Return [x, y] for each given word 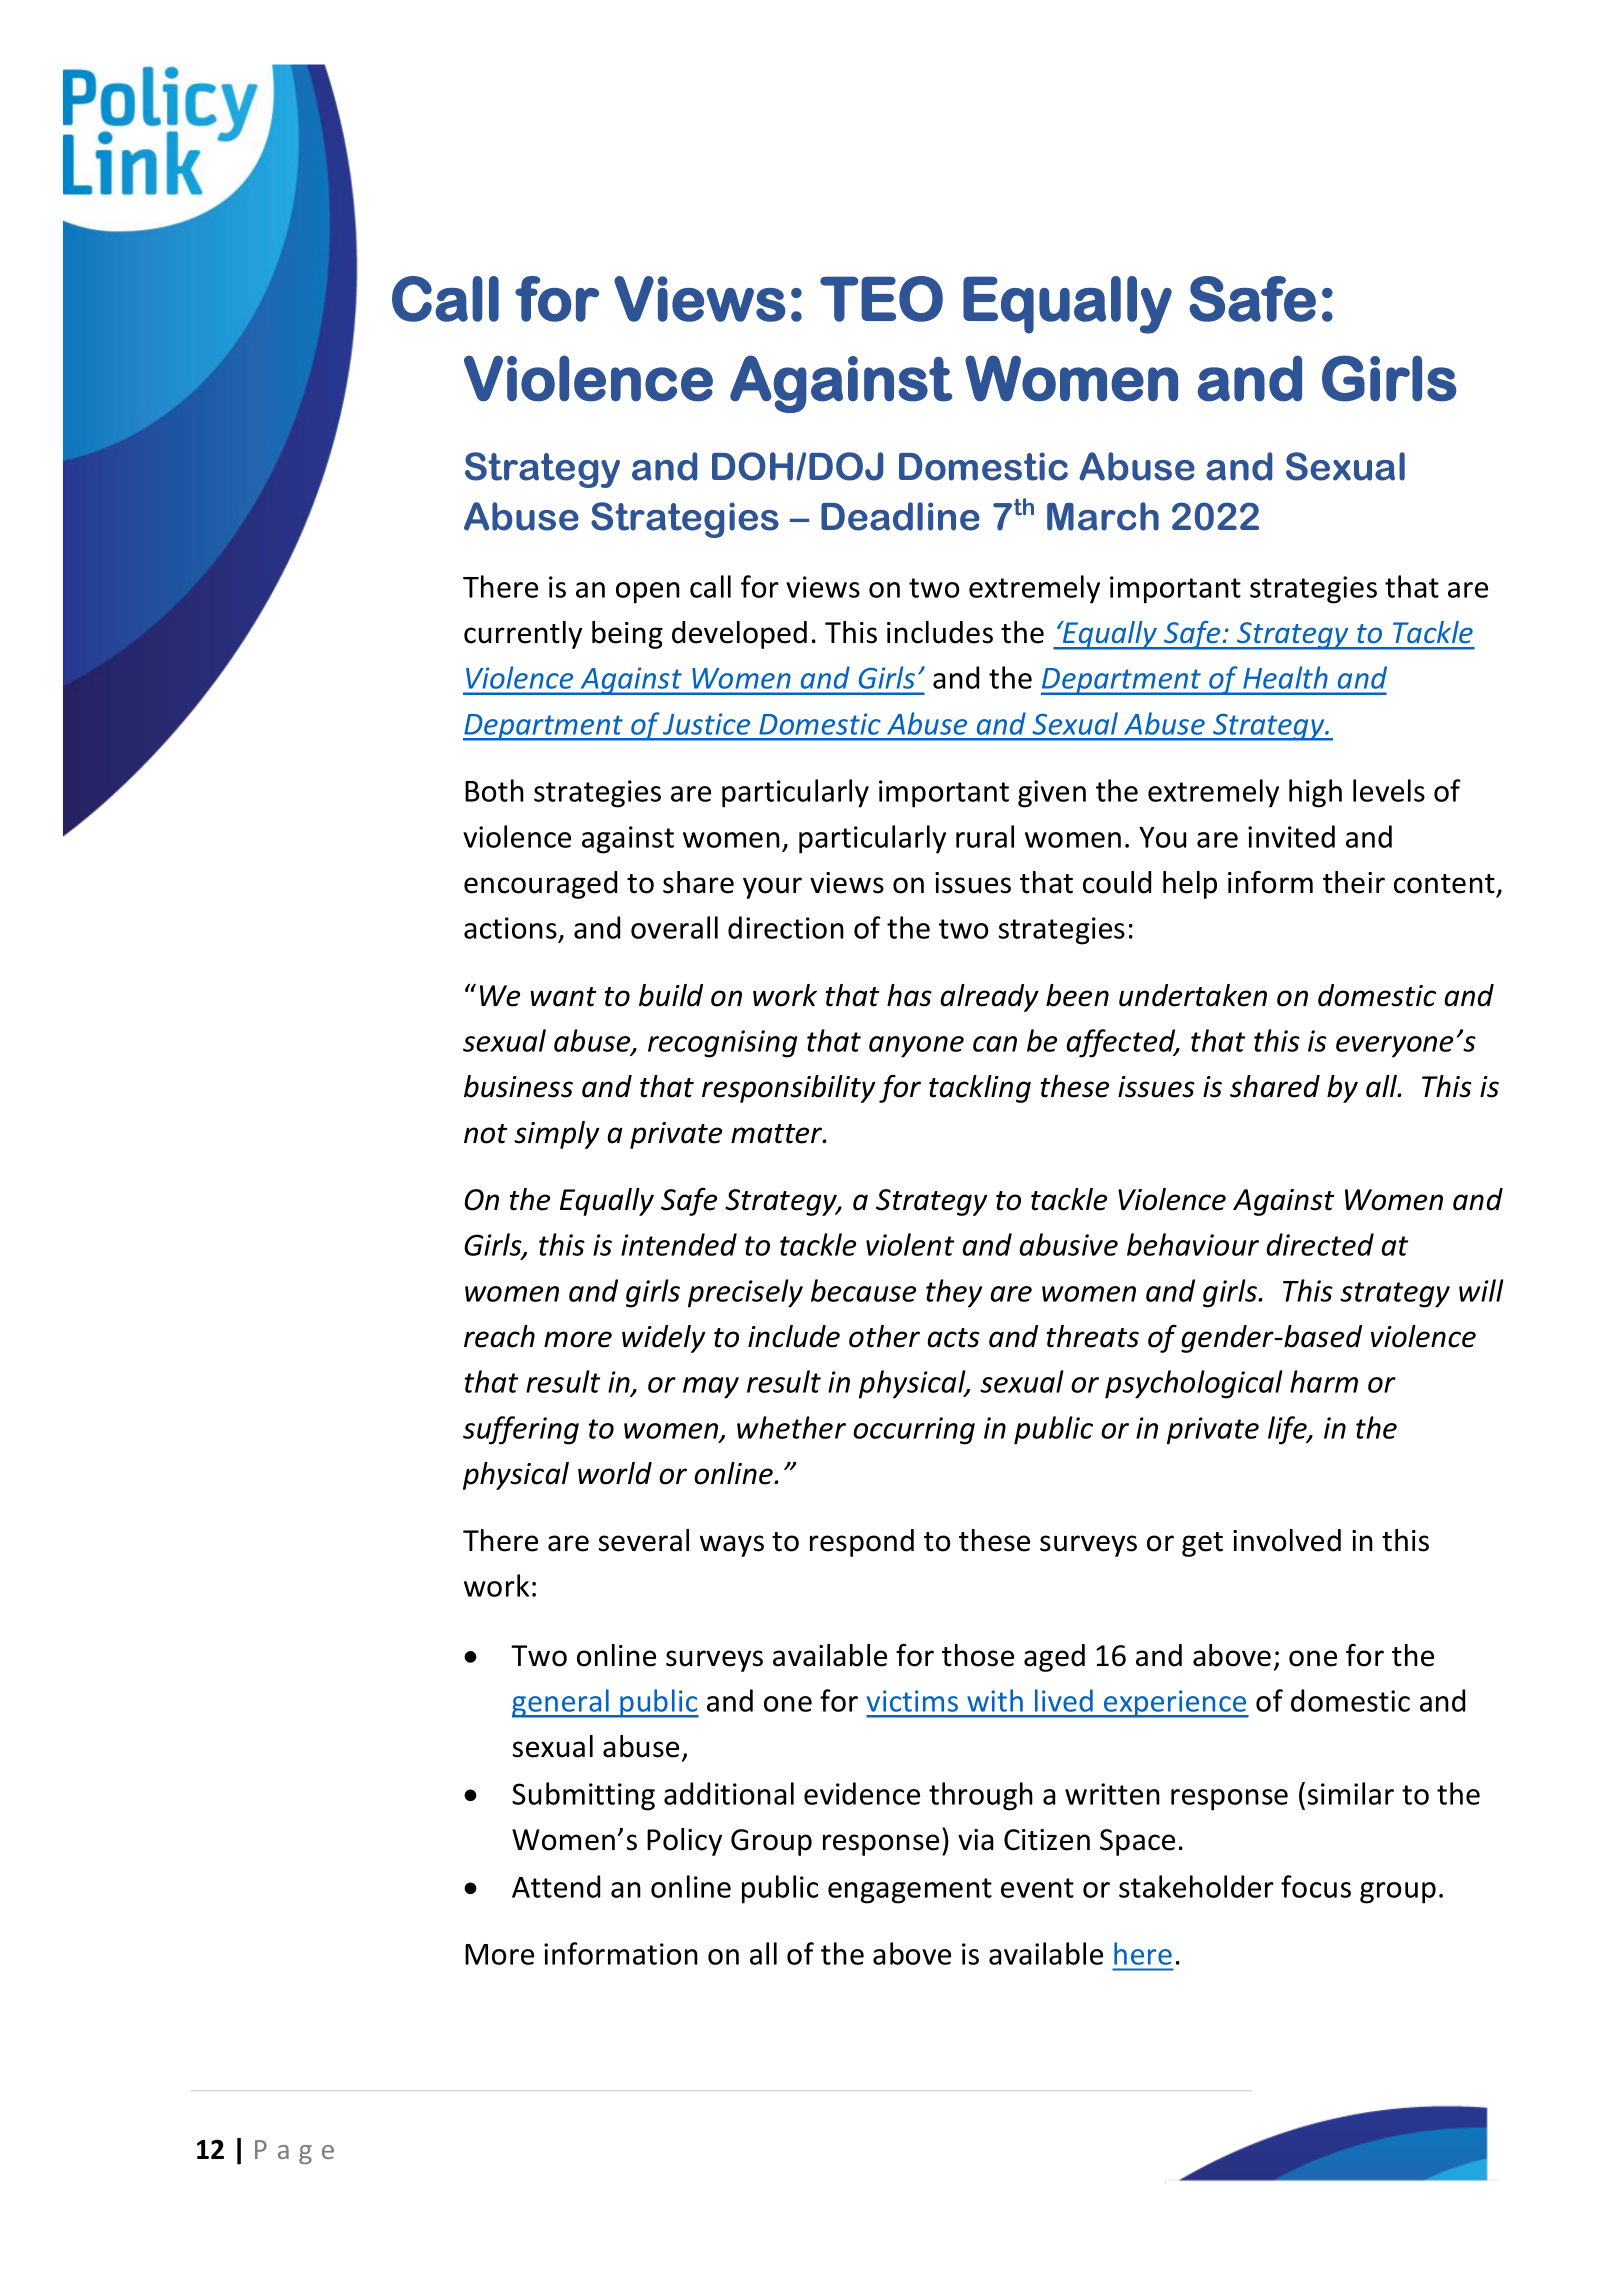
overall [674, 927]
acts [953, 1338]
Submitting [583, 1796]
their [1354, 882]
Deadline [900, 516]
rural [985, 836]
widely [664, 1339]
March [1103, 516]
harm [1324, 1381]
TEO [881, 299]
